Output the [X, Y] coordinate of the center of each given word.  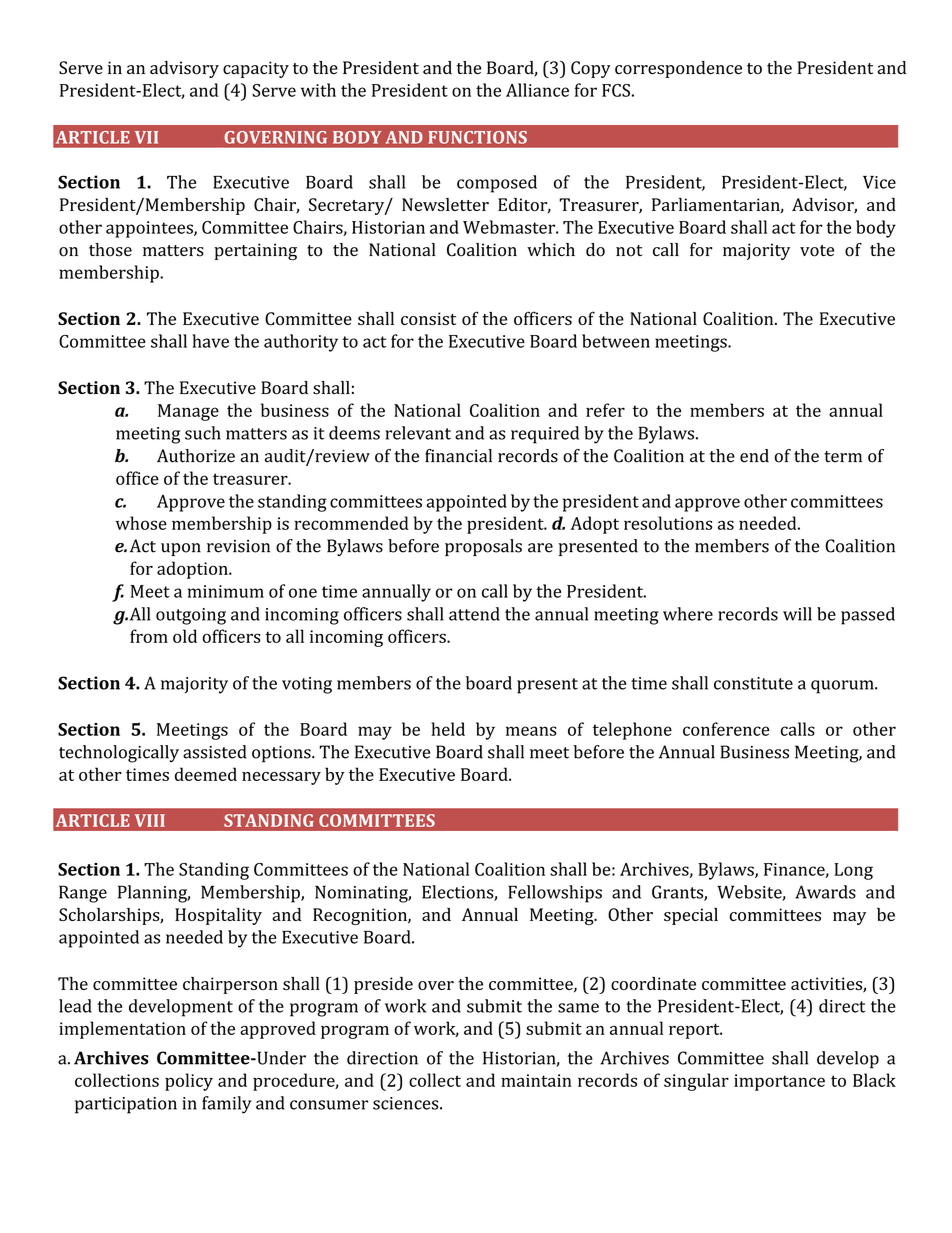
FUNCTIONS [477, 137]
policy [189, 1082]
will [797, 614]
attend [474, 614]
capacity [256, 69]
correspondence [678, 69]
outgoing [191, 616]
